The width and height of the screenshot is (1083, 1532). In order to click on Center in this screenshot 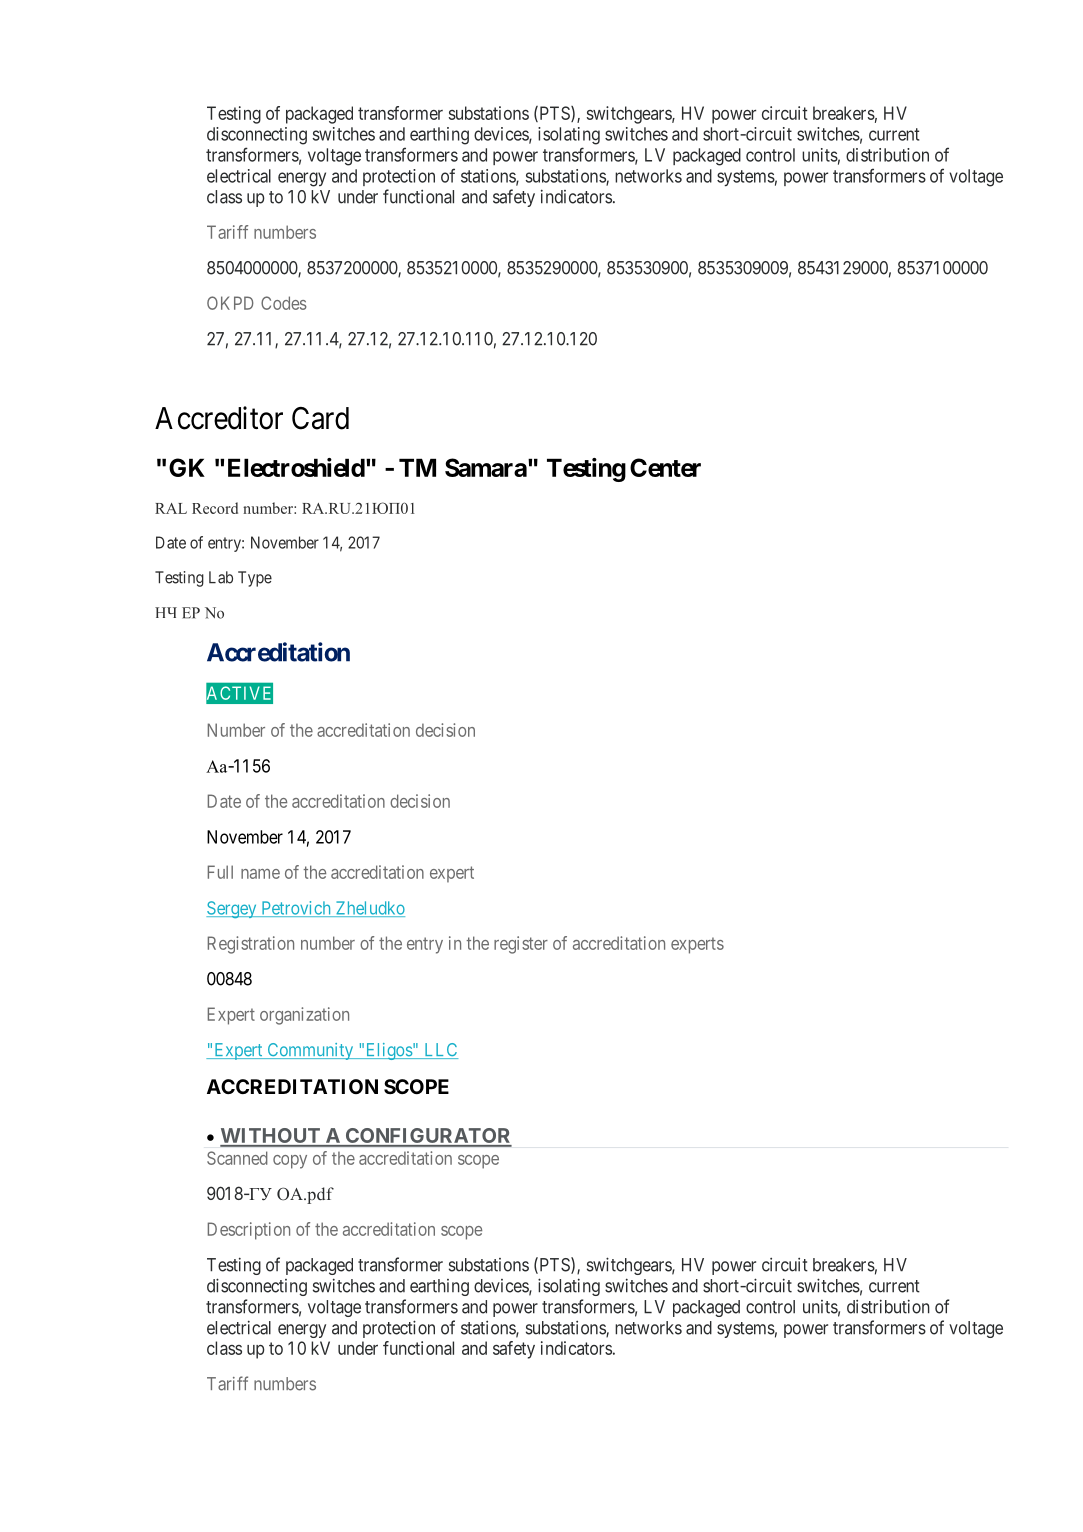, I will do `click(665, 467)`.
